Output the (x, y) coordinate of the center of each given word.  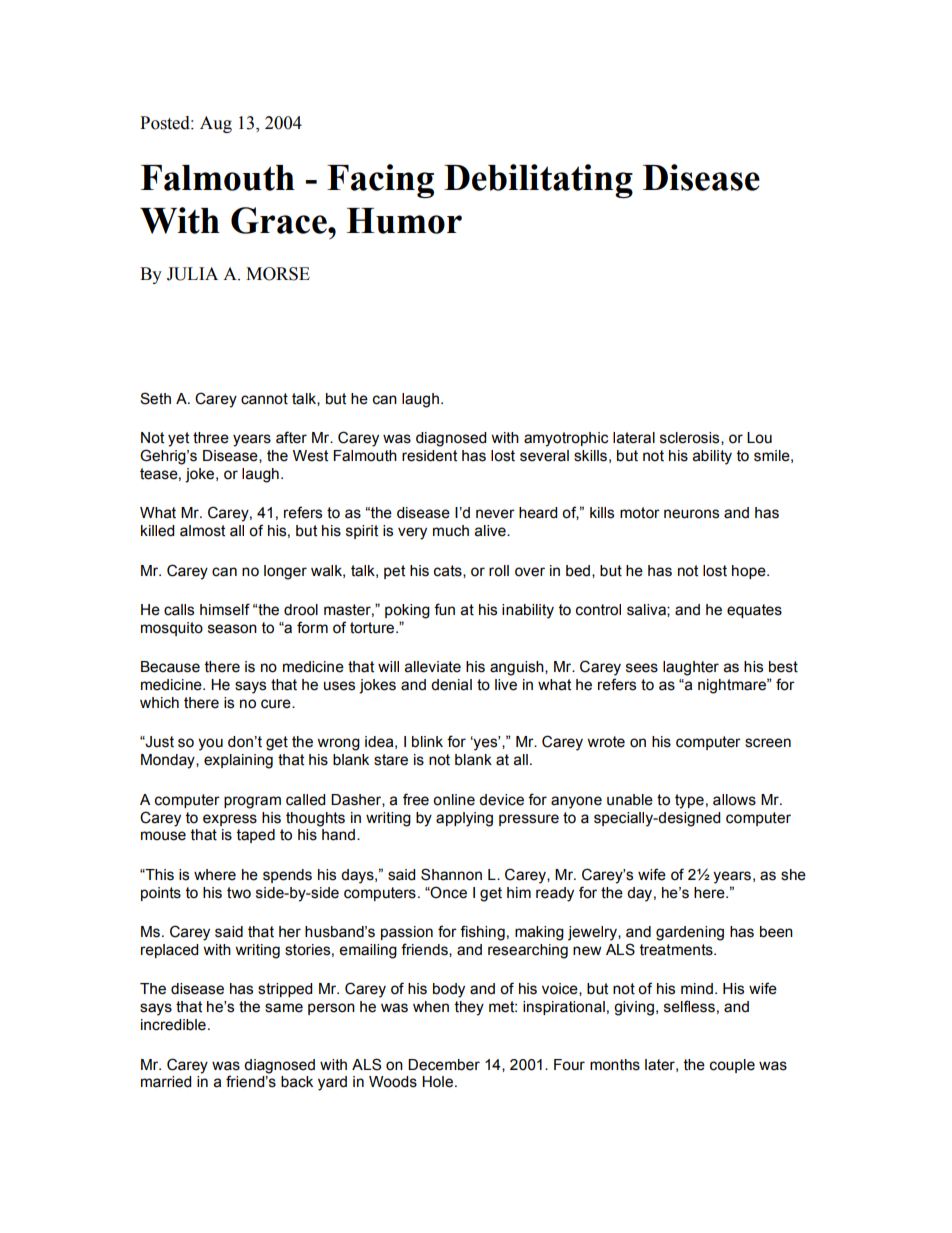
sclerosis (691, 438)
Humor (404, 221)
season (232, 629)
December (444, 1065)
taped (256, 836)
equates (754, 611)
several (544, 456)
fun (444, 609)
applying (464, 819)
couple (732, 1066)
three (211, 438)
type (689, 801)
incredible (173, 1025)
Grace (280, 220)
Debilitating (538, 181)
